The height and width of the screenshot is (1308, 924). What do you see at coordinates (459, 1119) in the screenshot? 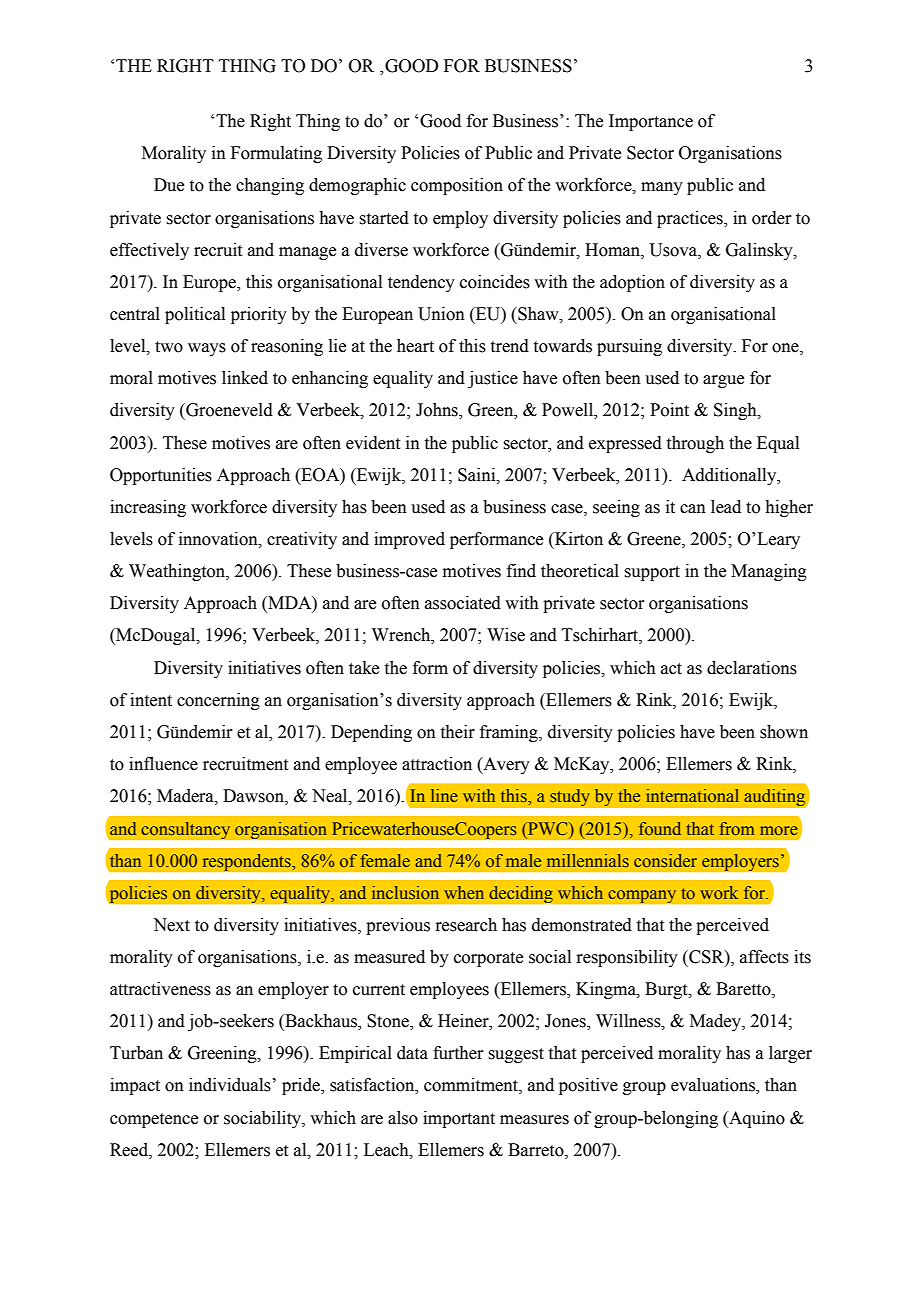
I see `important` at bounding box center [459, 1119].
